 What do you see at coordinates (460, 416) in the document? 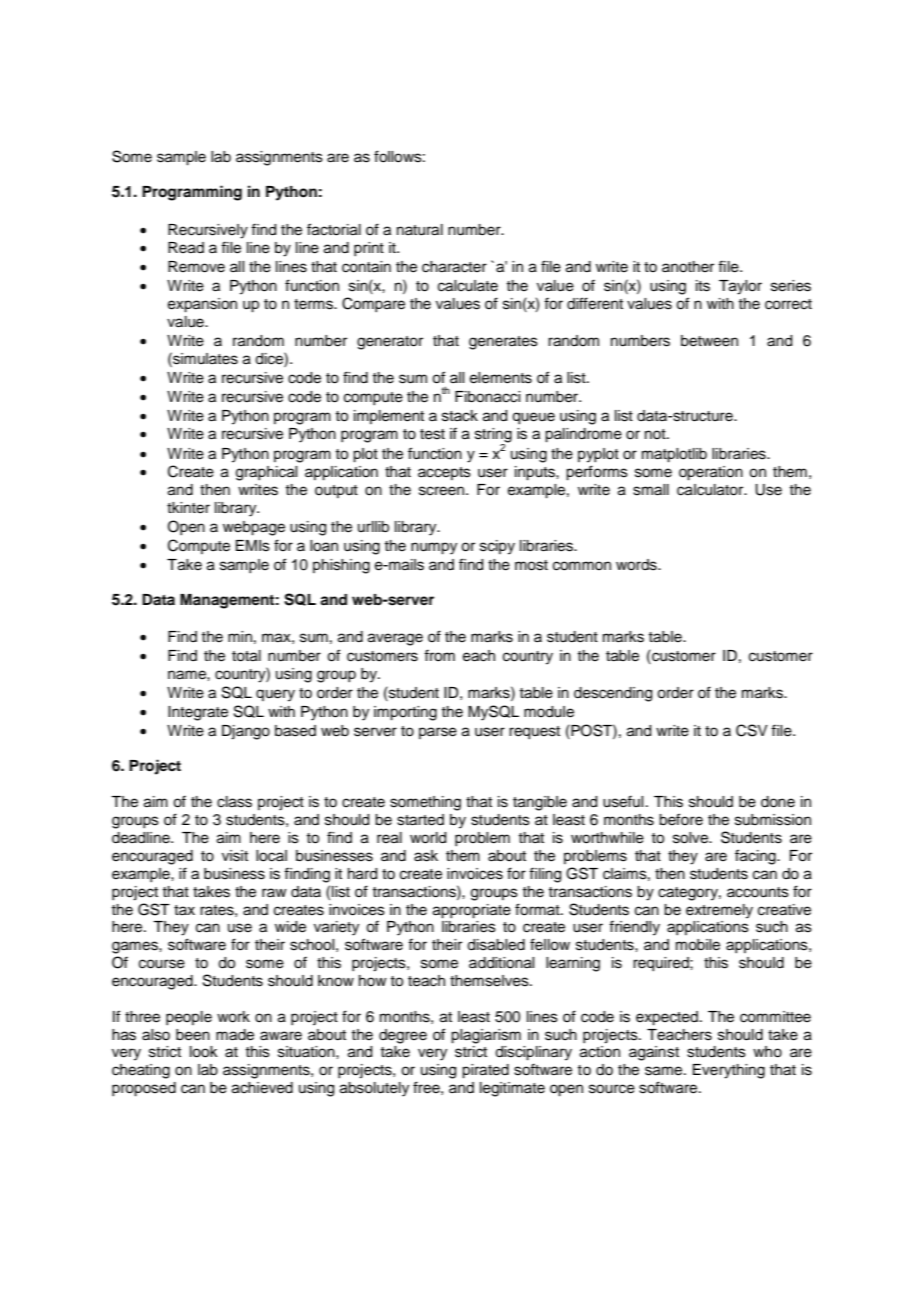
I see `stack` at bounding box center [460, 416].
